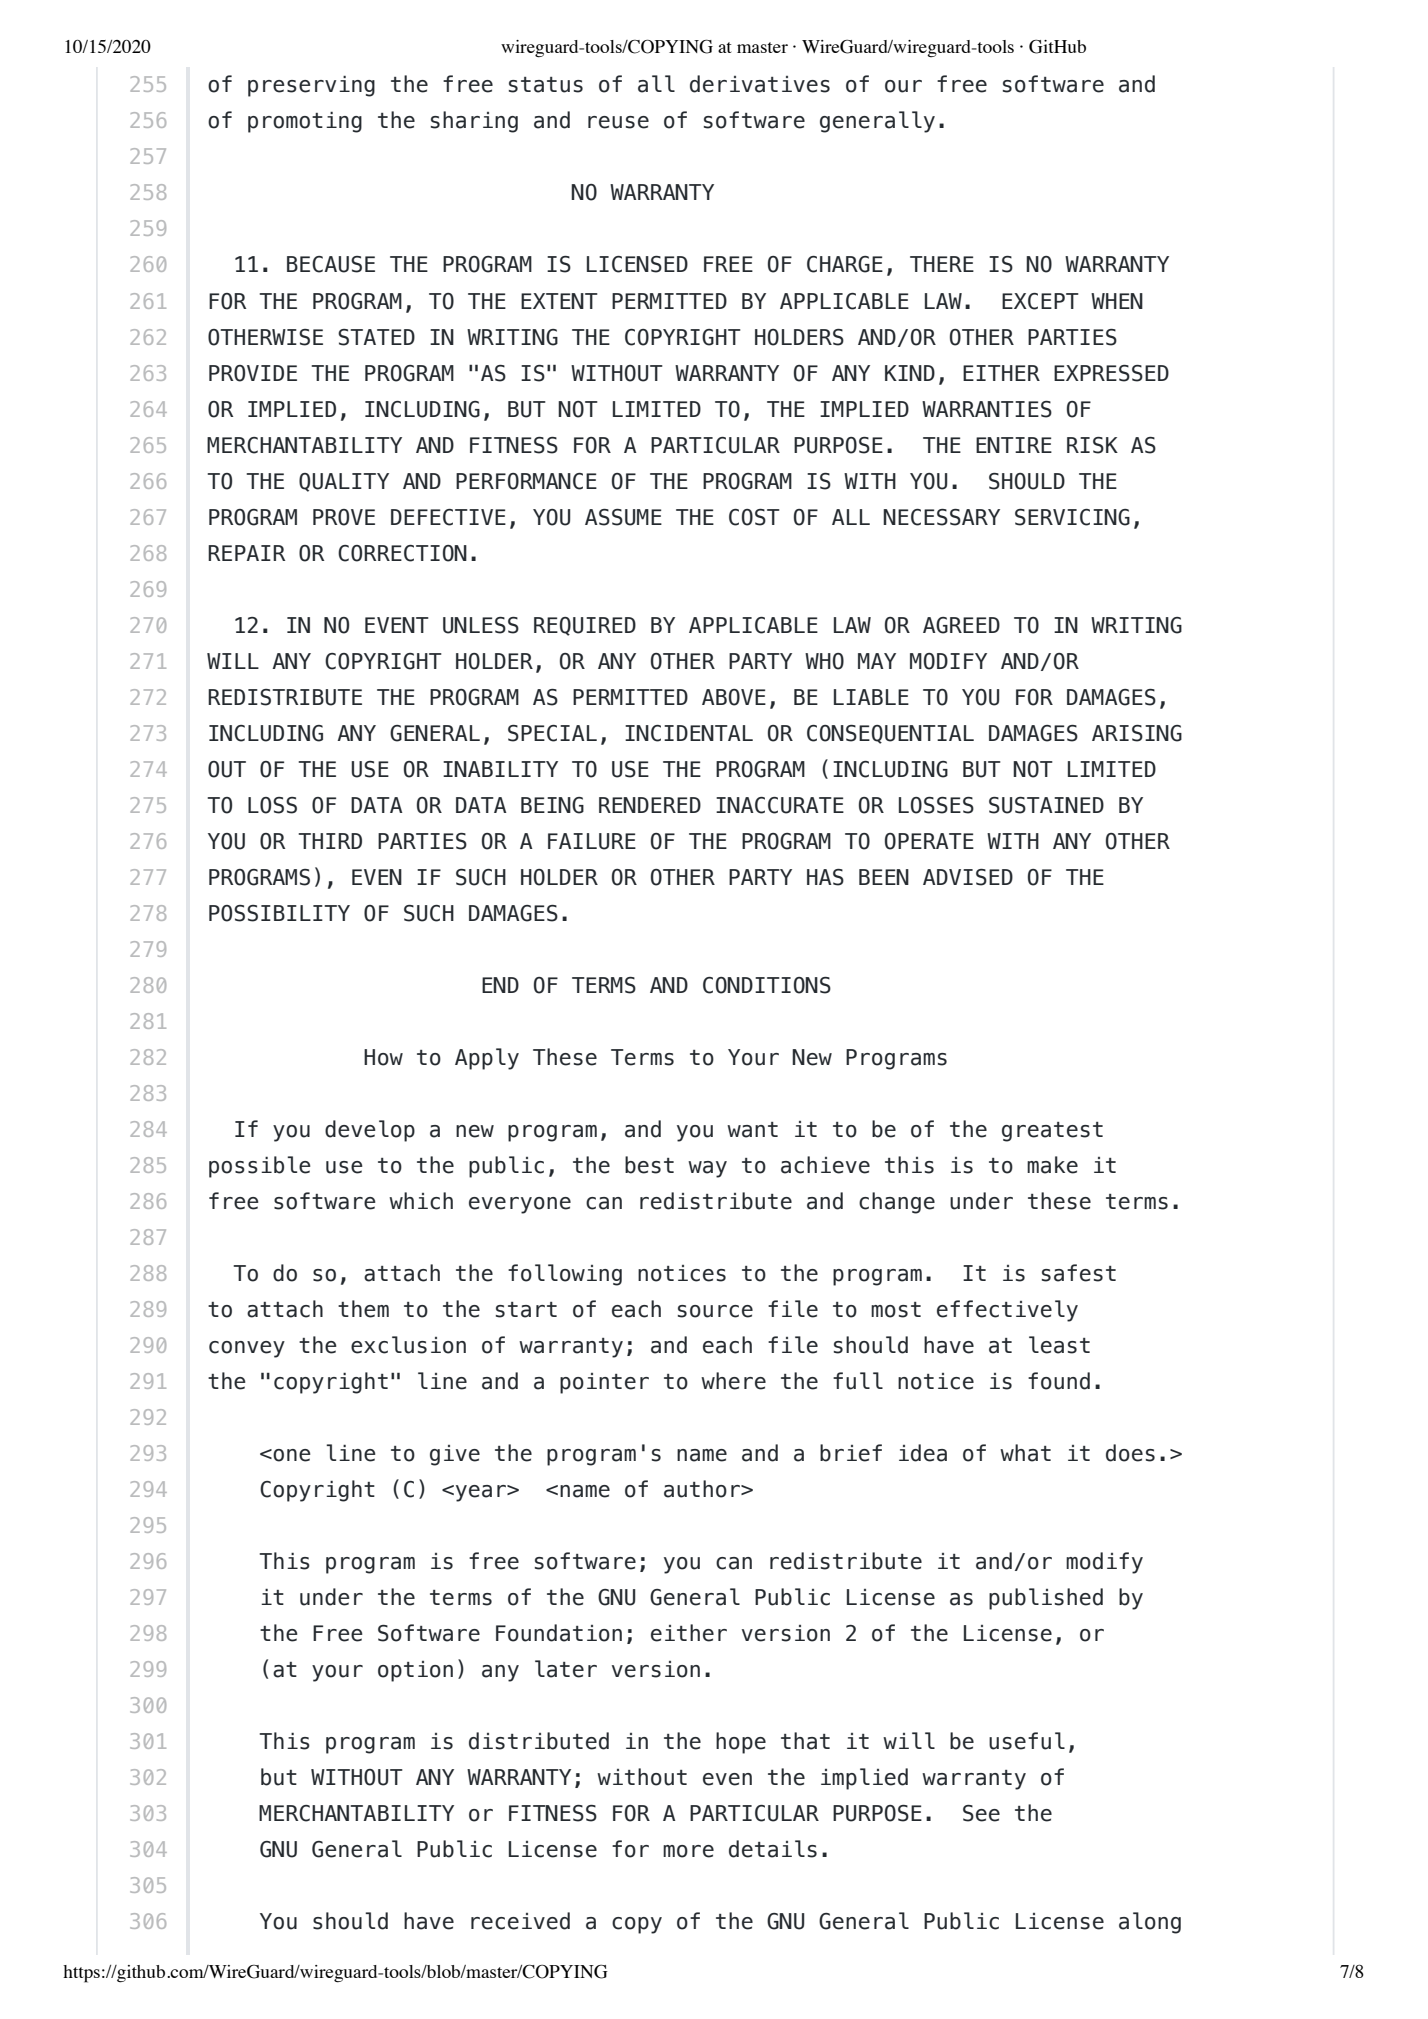 This image has width=1428, height=2019. What do you see at coordinates (707, 1169) in the image?
I see `way` at bounding box center [707, 1169].
